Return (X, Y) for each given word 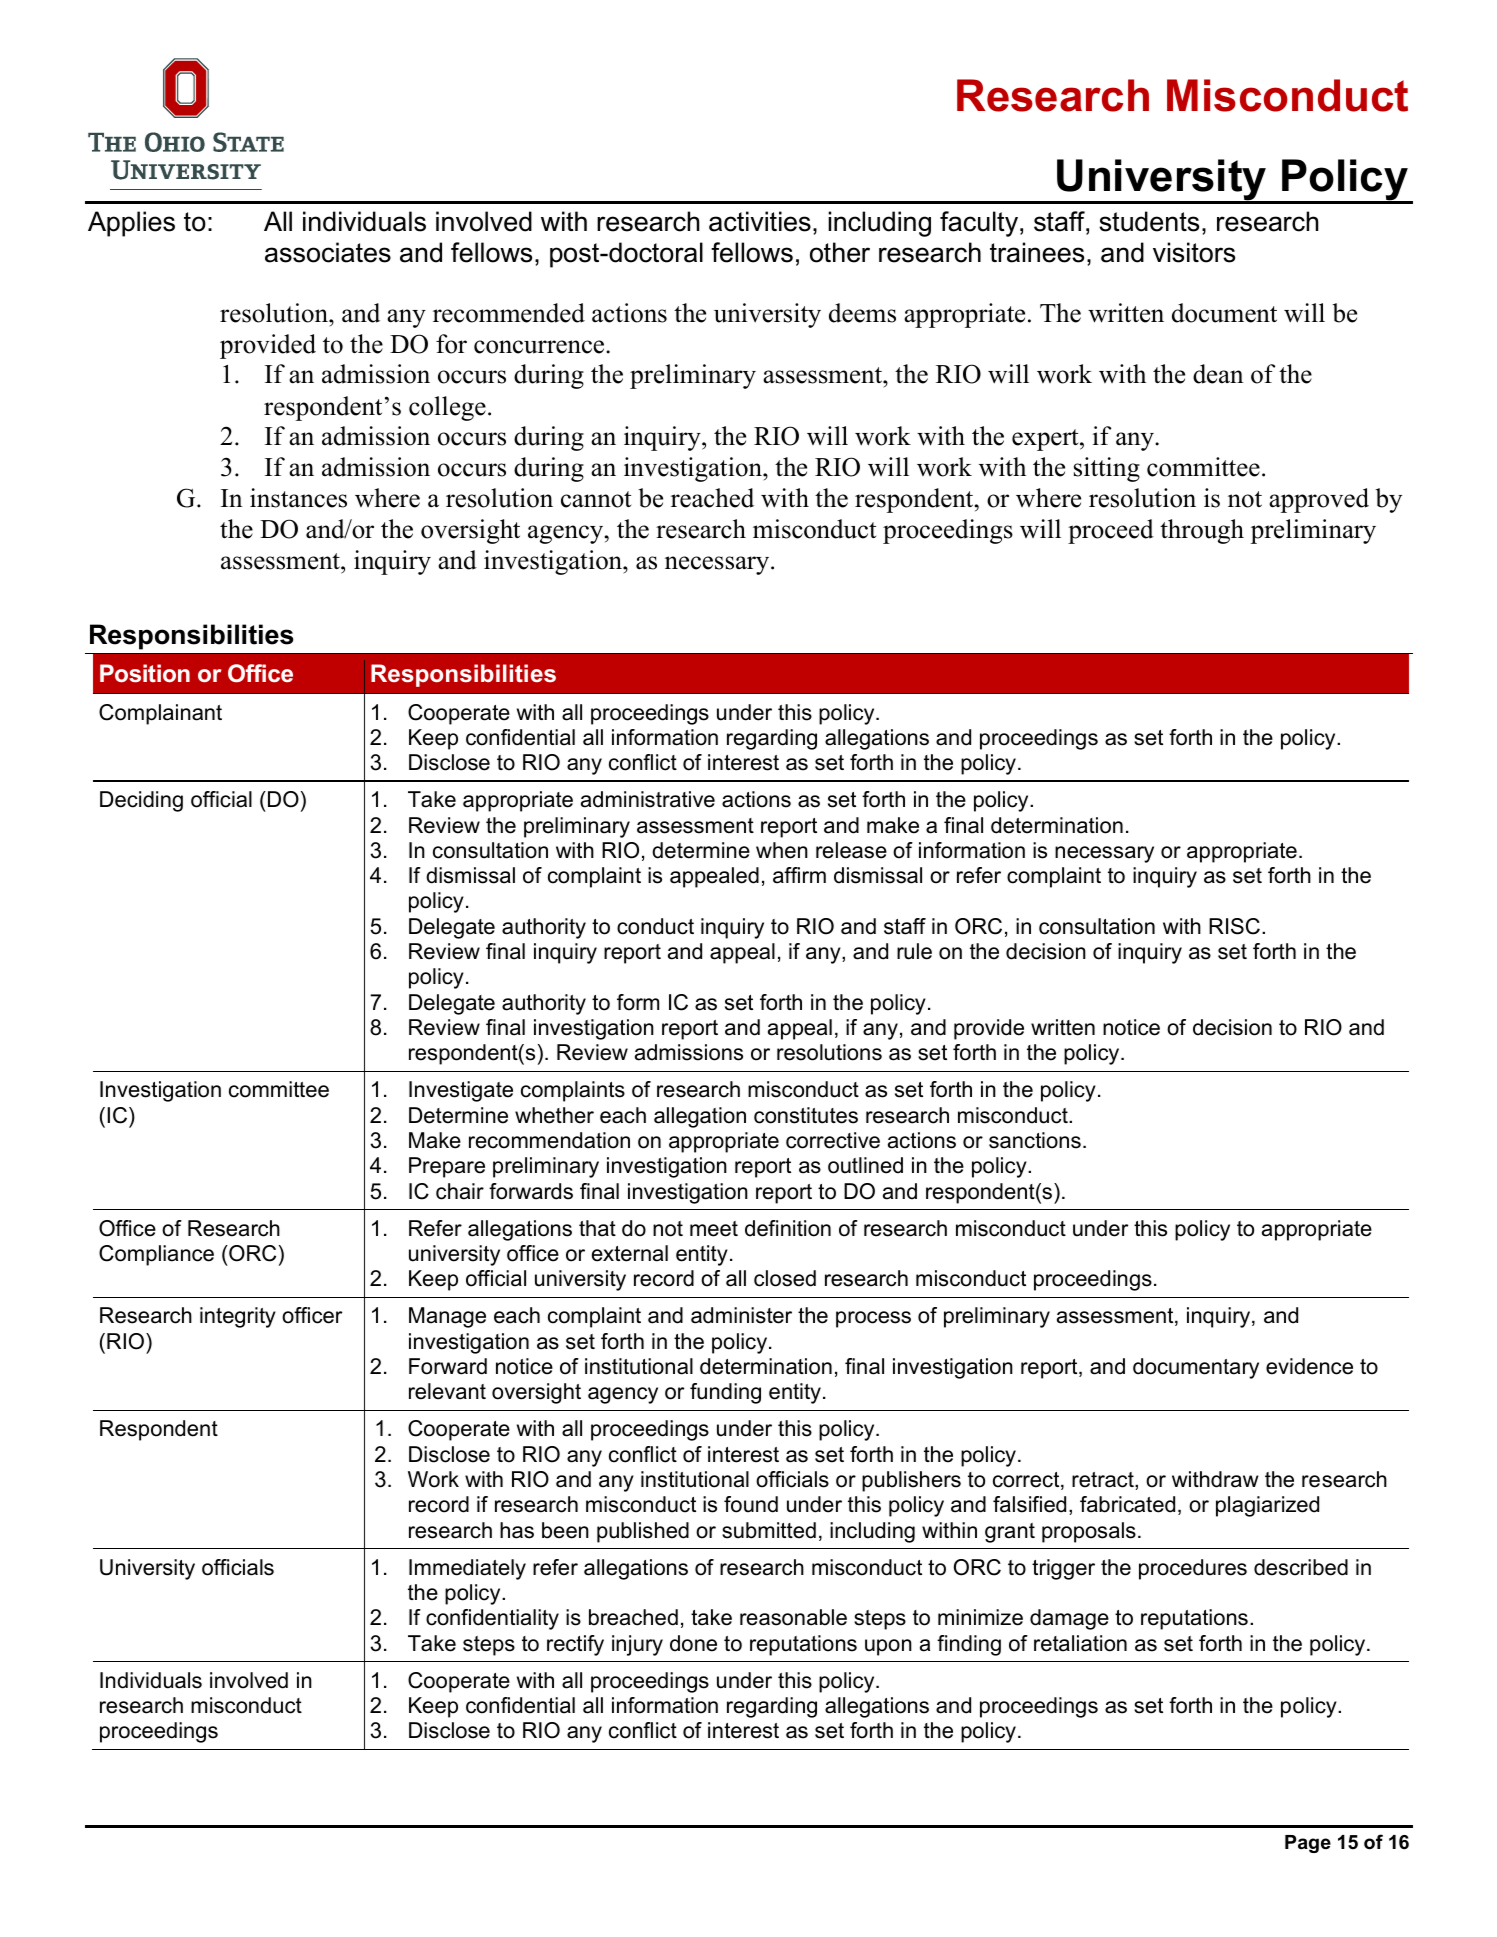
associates (328, 252)
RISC (1234, 926)
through (1202, 531)
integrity (238, 1317)
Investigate (461, 1091)
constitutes (806, 1115)
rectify (575, 1645)
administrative (648, 799)
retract (1104, 1481)
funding (725, 1393)
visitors (1194, 252)
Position (145, 673)
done (693, 1643)
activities (760, 221)
